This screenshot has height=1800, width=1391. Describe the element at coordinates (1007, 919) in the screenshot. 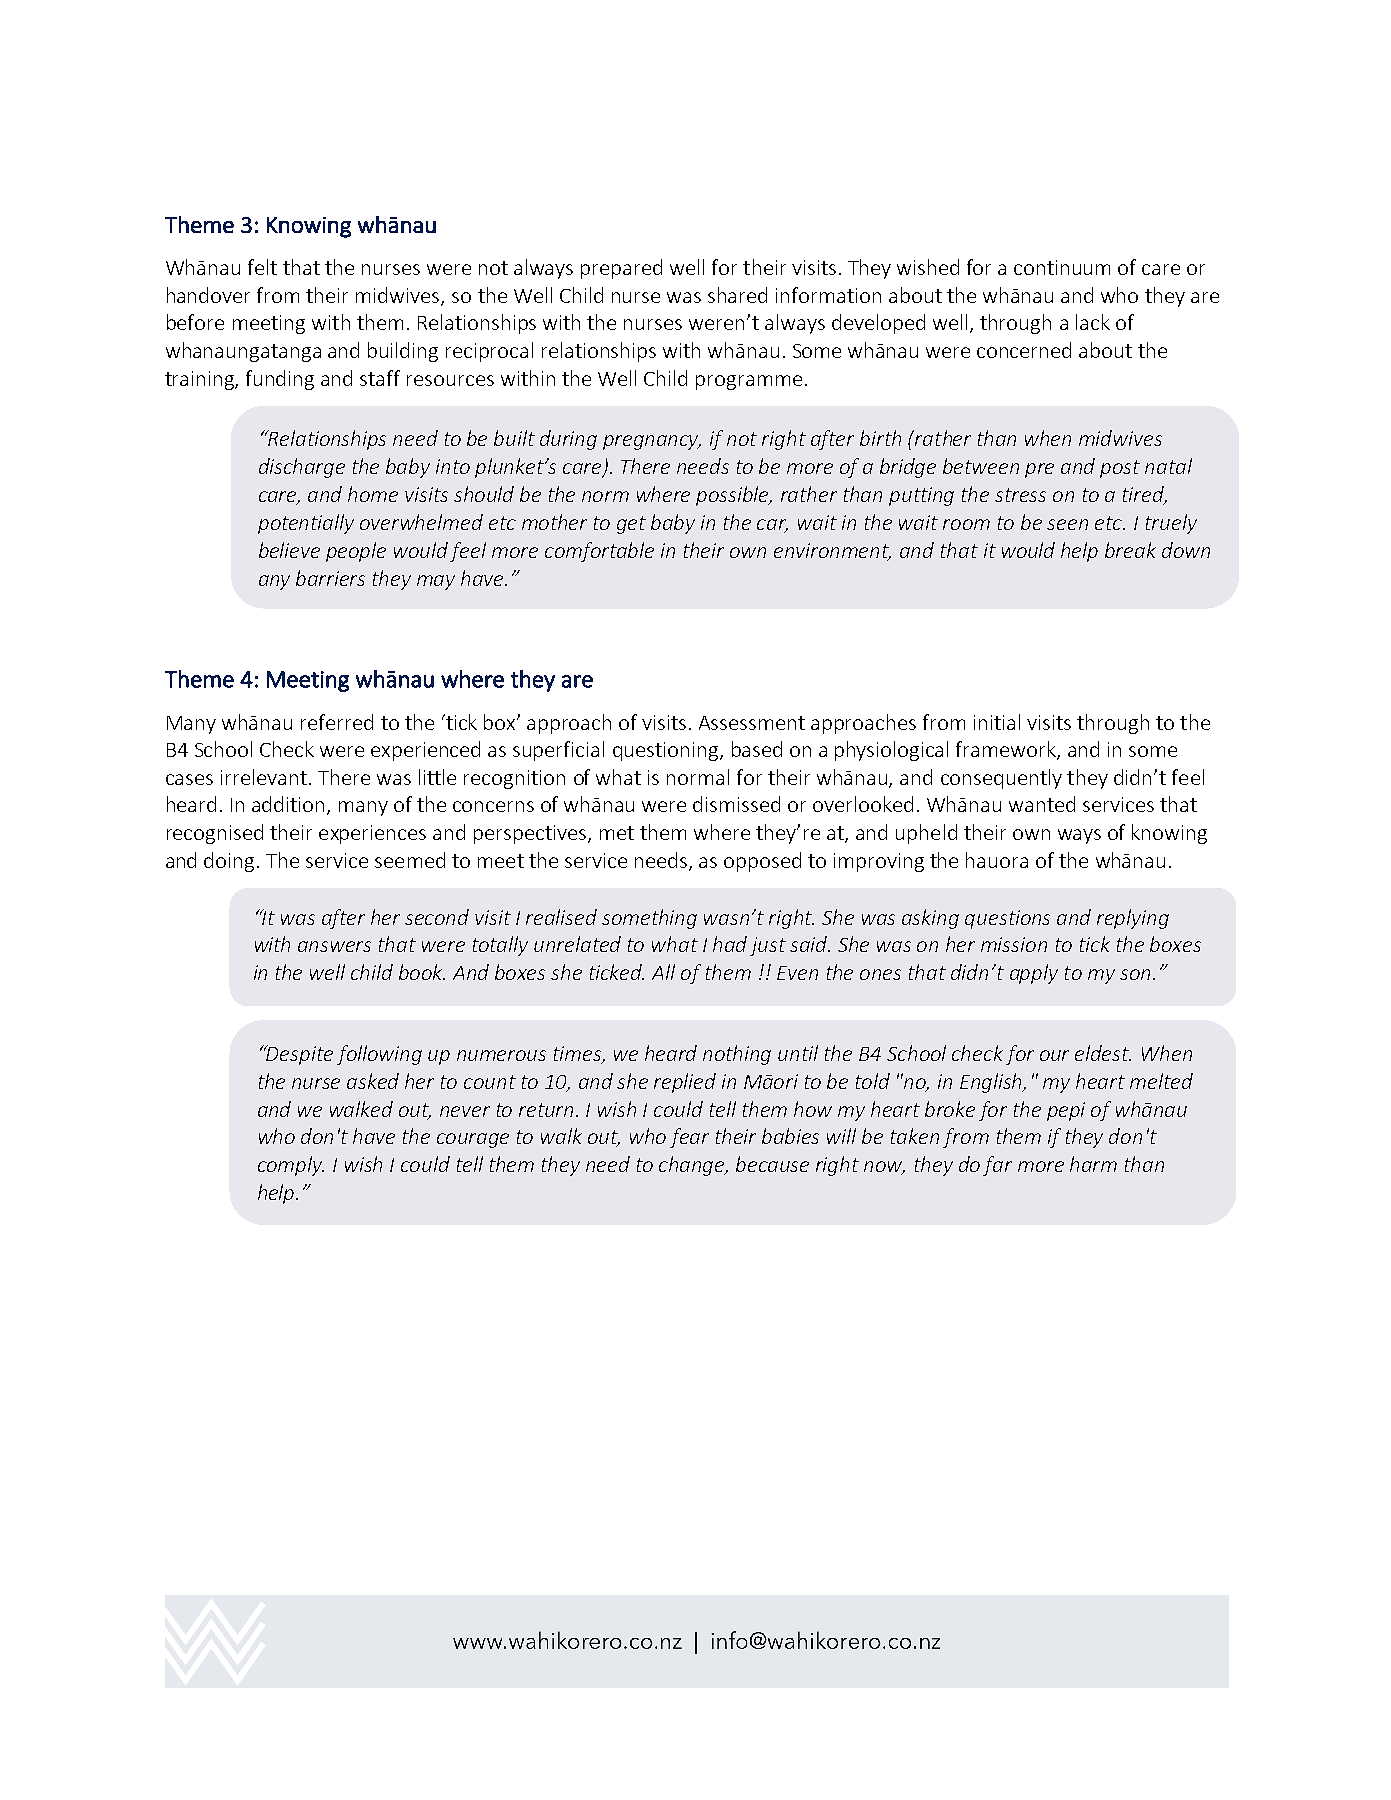

I see `questions` at that location.
